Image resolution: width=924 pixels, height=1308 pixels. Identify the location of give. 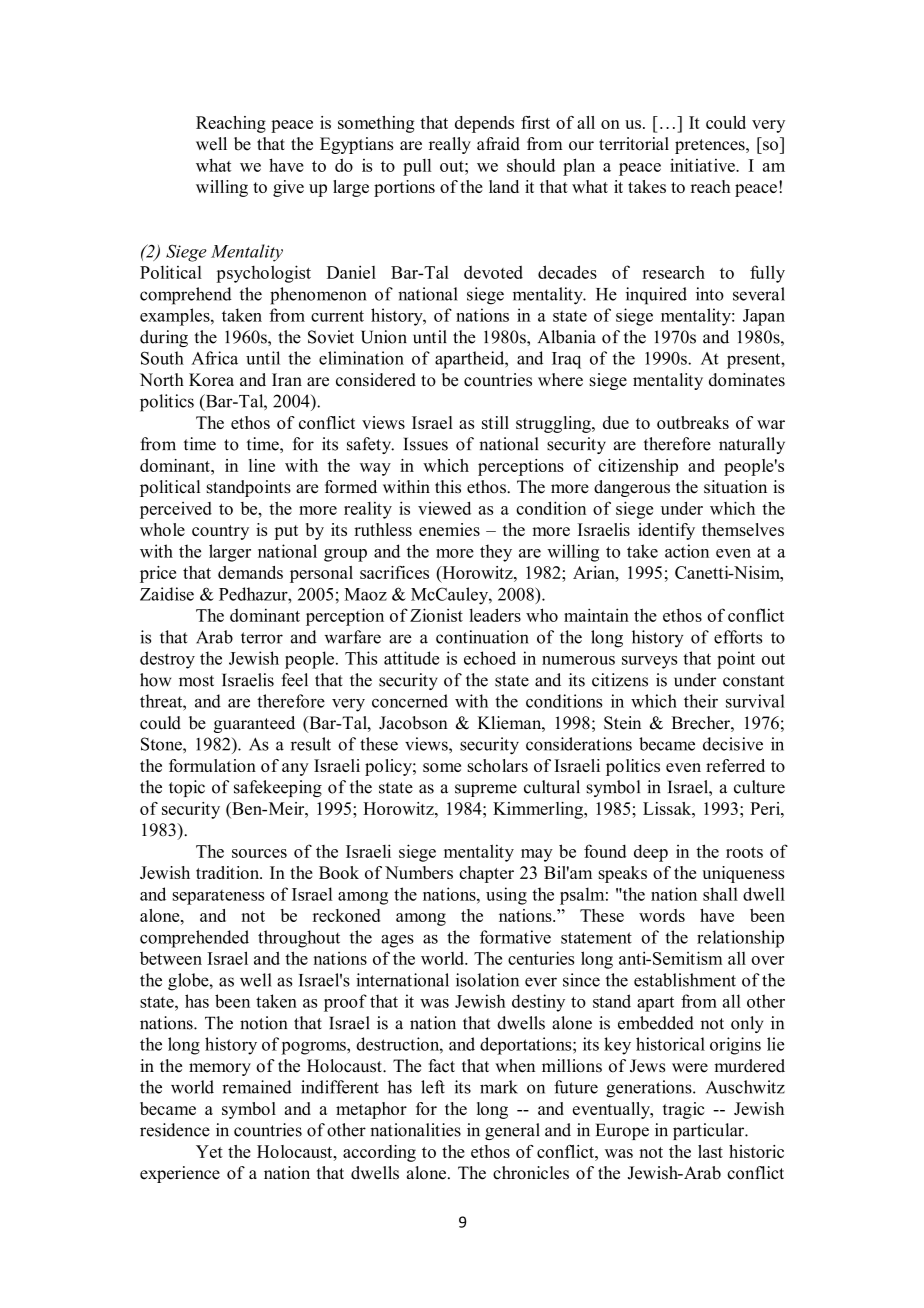
(288, 188).
